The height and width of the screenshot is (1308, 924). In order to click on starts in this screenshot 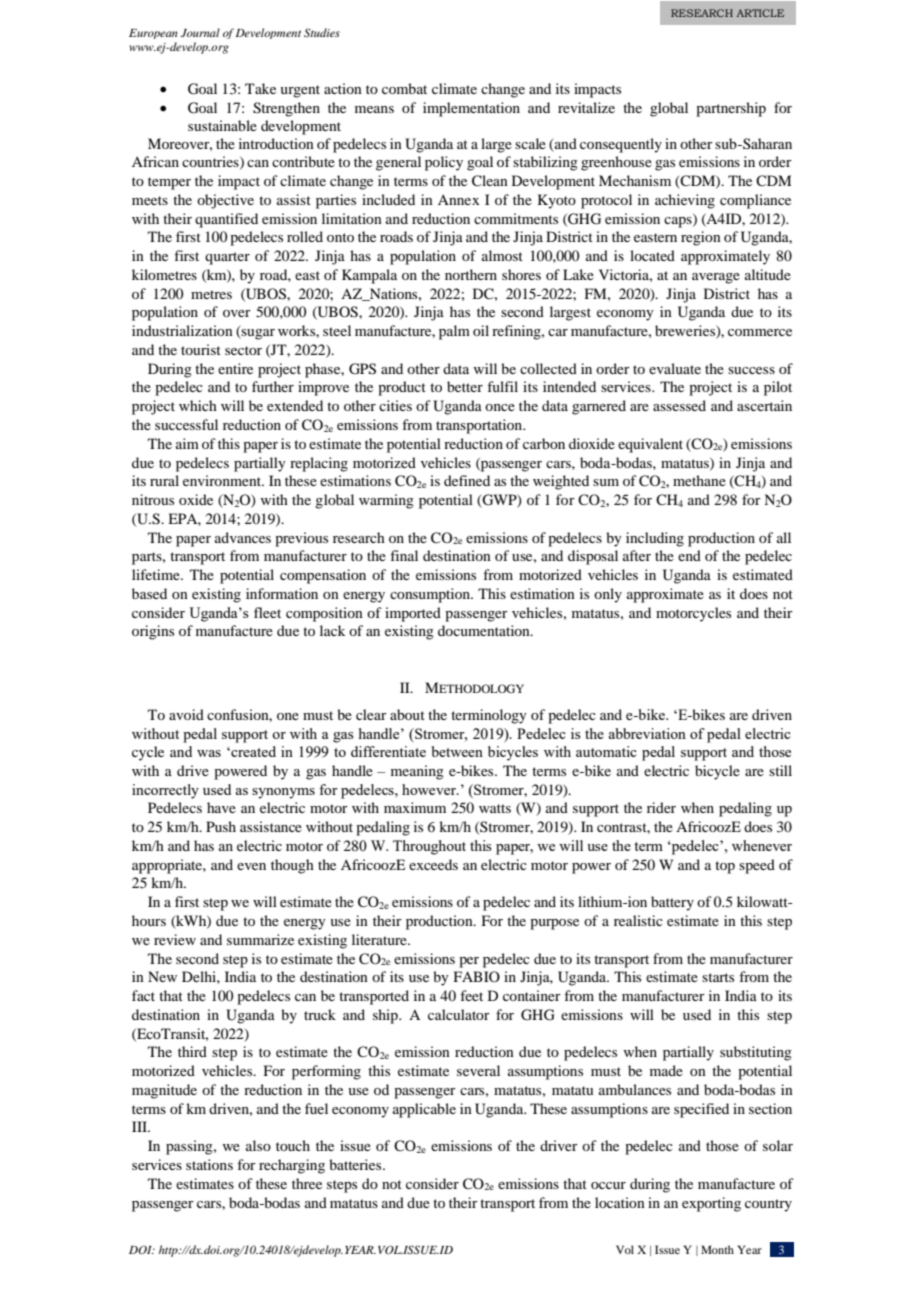, I will do `click(718, 977)`.
